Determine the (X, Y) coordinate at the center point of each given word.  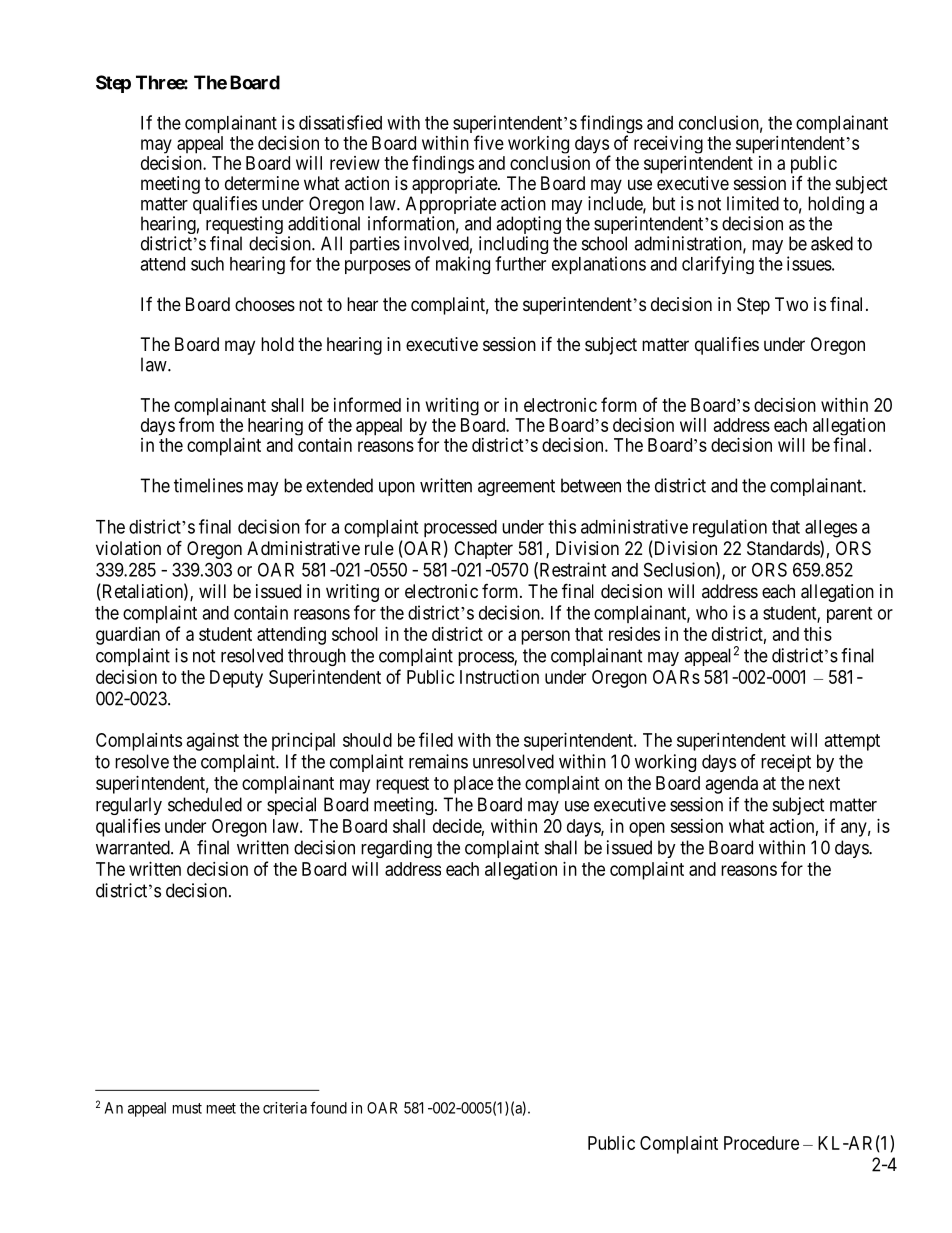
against (213, 742)
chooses (265, 304)
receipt (786, 763)
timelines (208, 485)
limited (753, 203)
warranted (134, 847)
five (489, 142)
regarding (396, 849)
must (187, 1108)
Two (791, 304)
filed (436, 739)
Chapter (483, 550)
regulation (730, 528)
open (647, 829)
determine (262, 183)
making (463, 265)
